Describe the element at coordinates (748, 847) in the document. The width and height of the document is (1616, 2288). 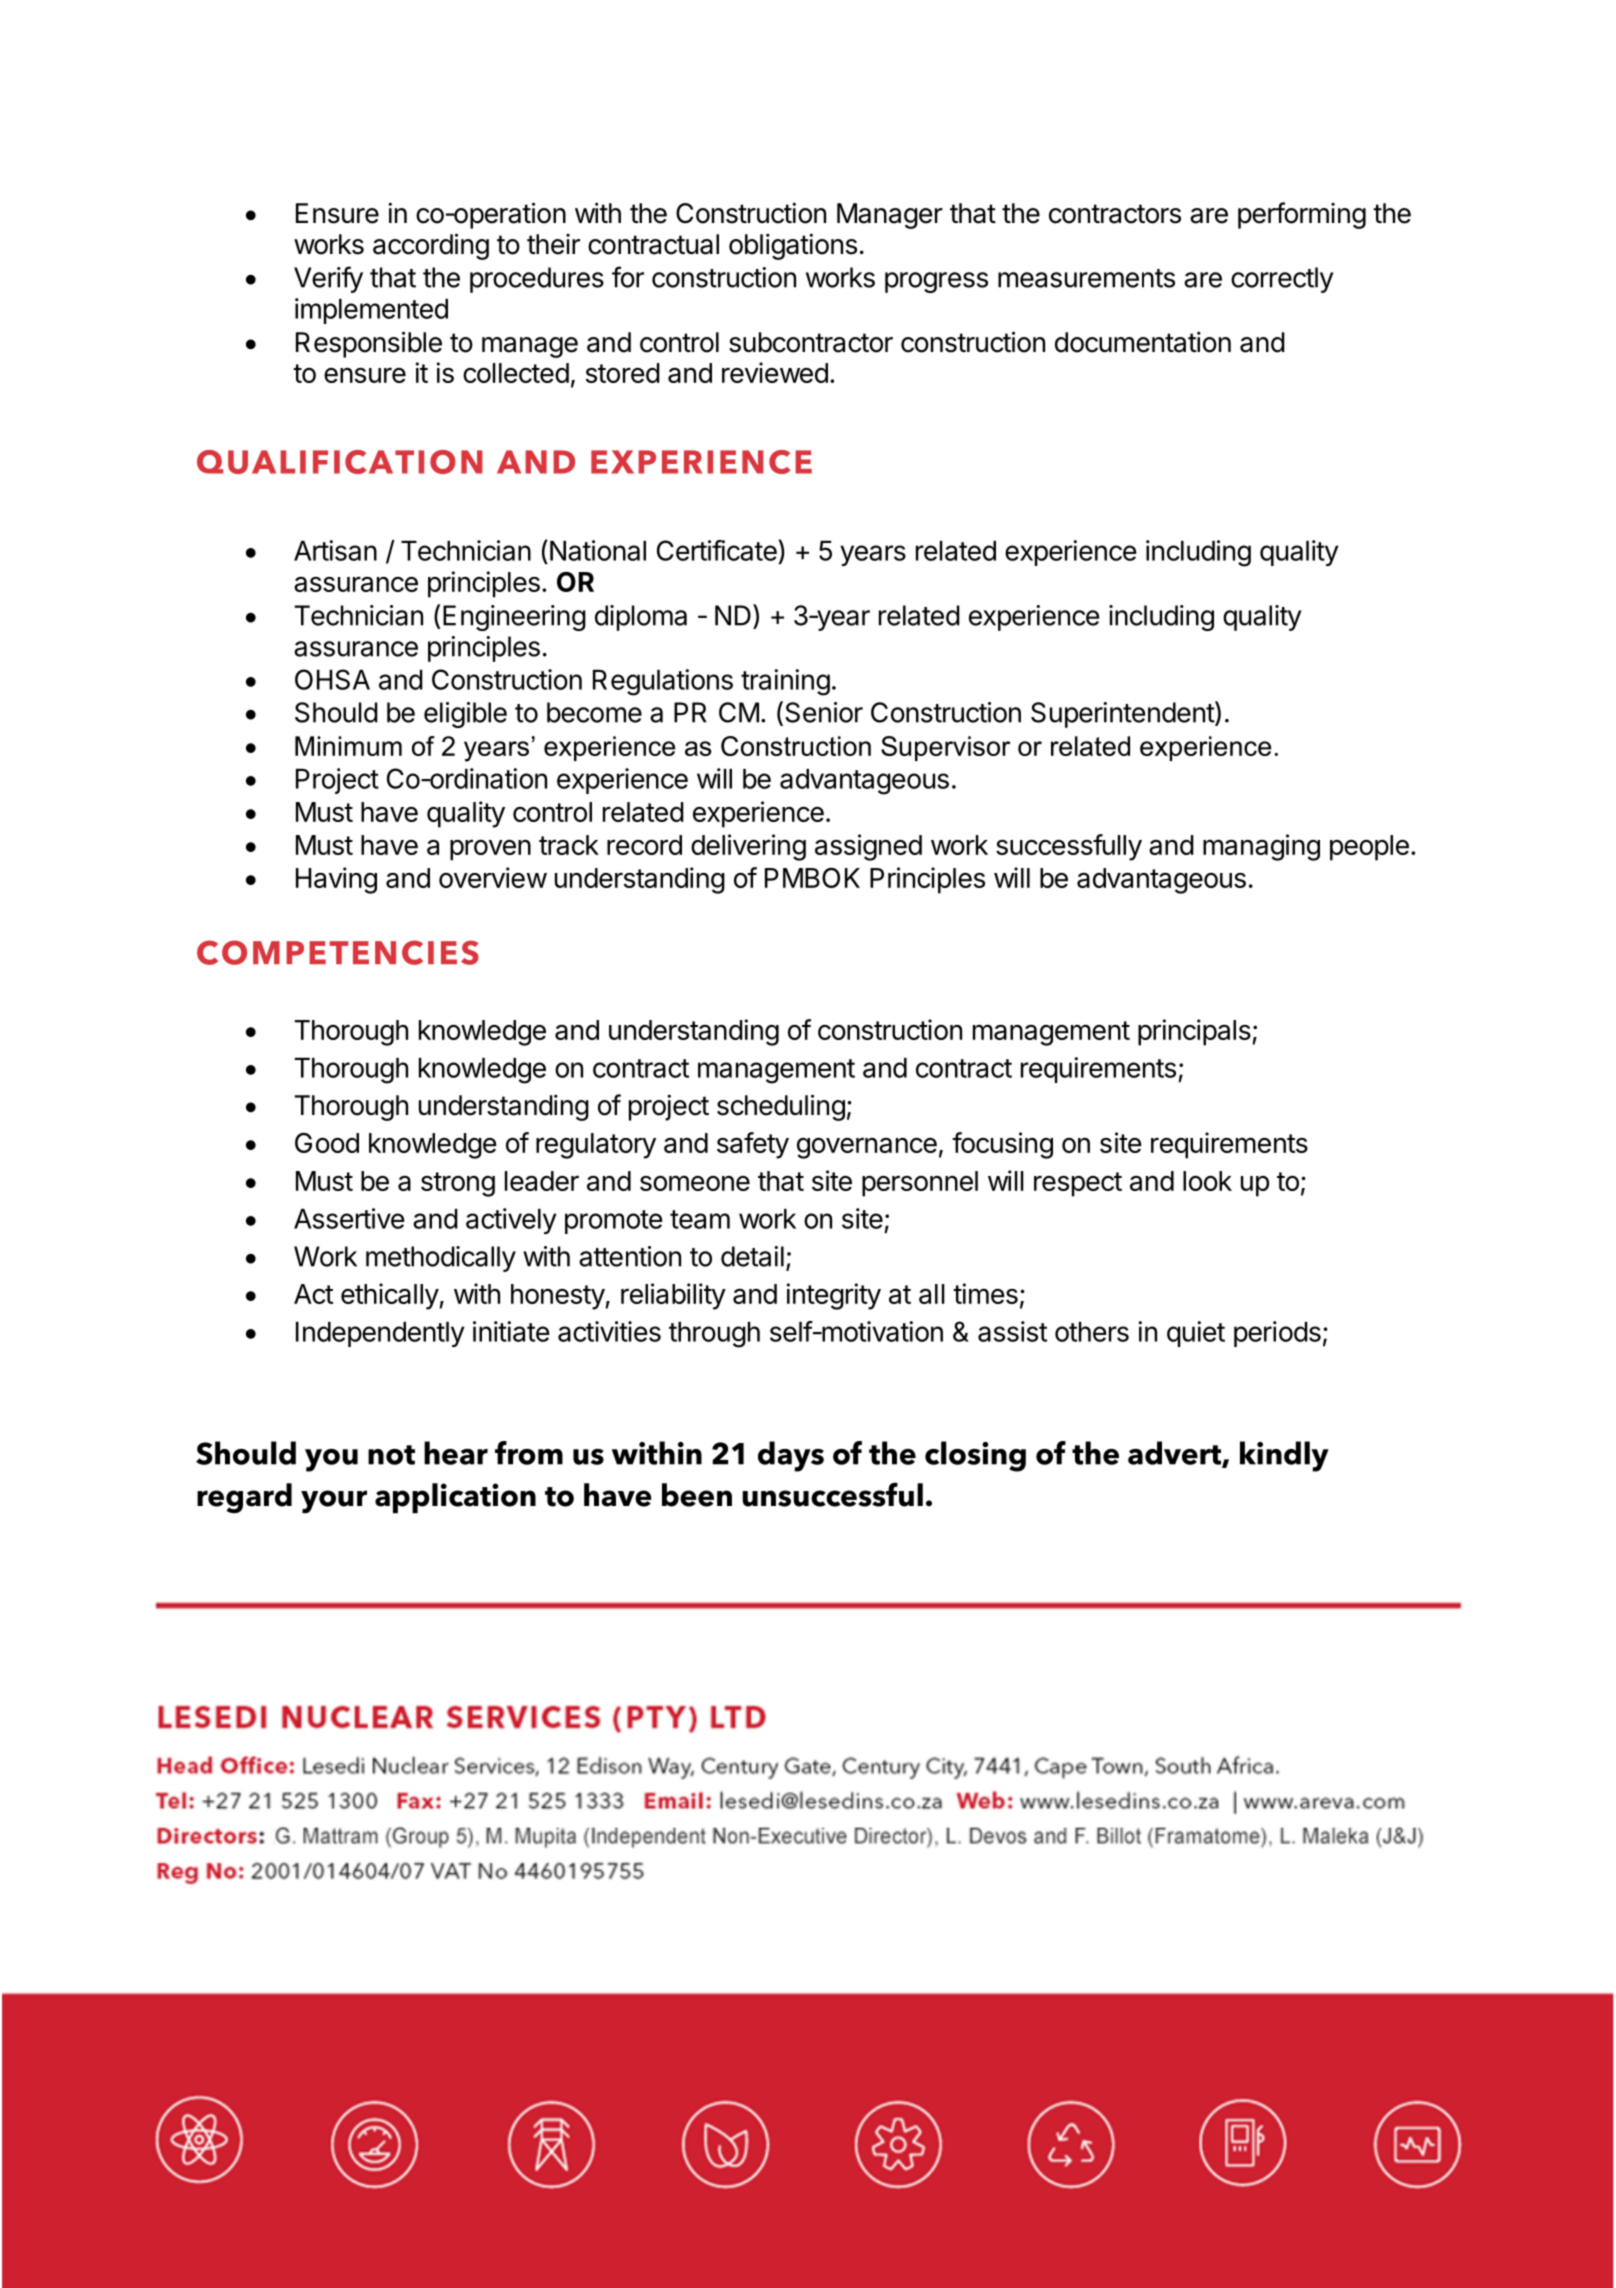
I see `delivering` at that location.
